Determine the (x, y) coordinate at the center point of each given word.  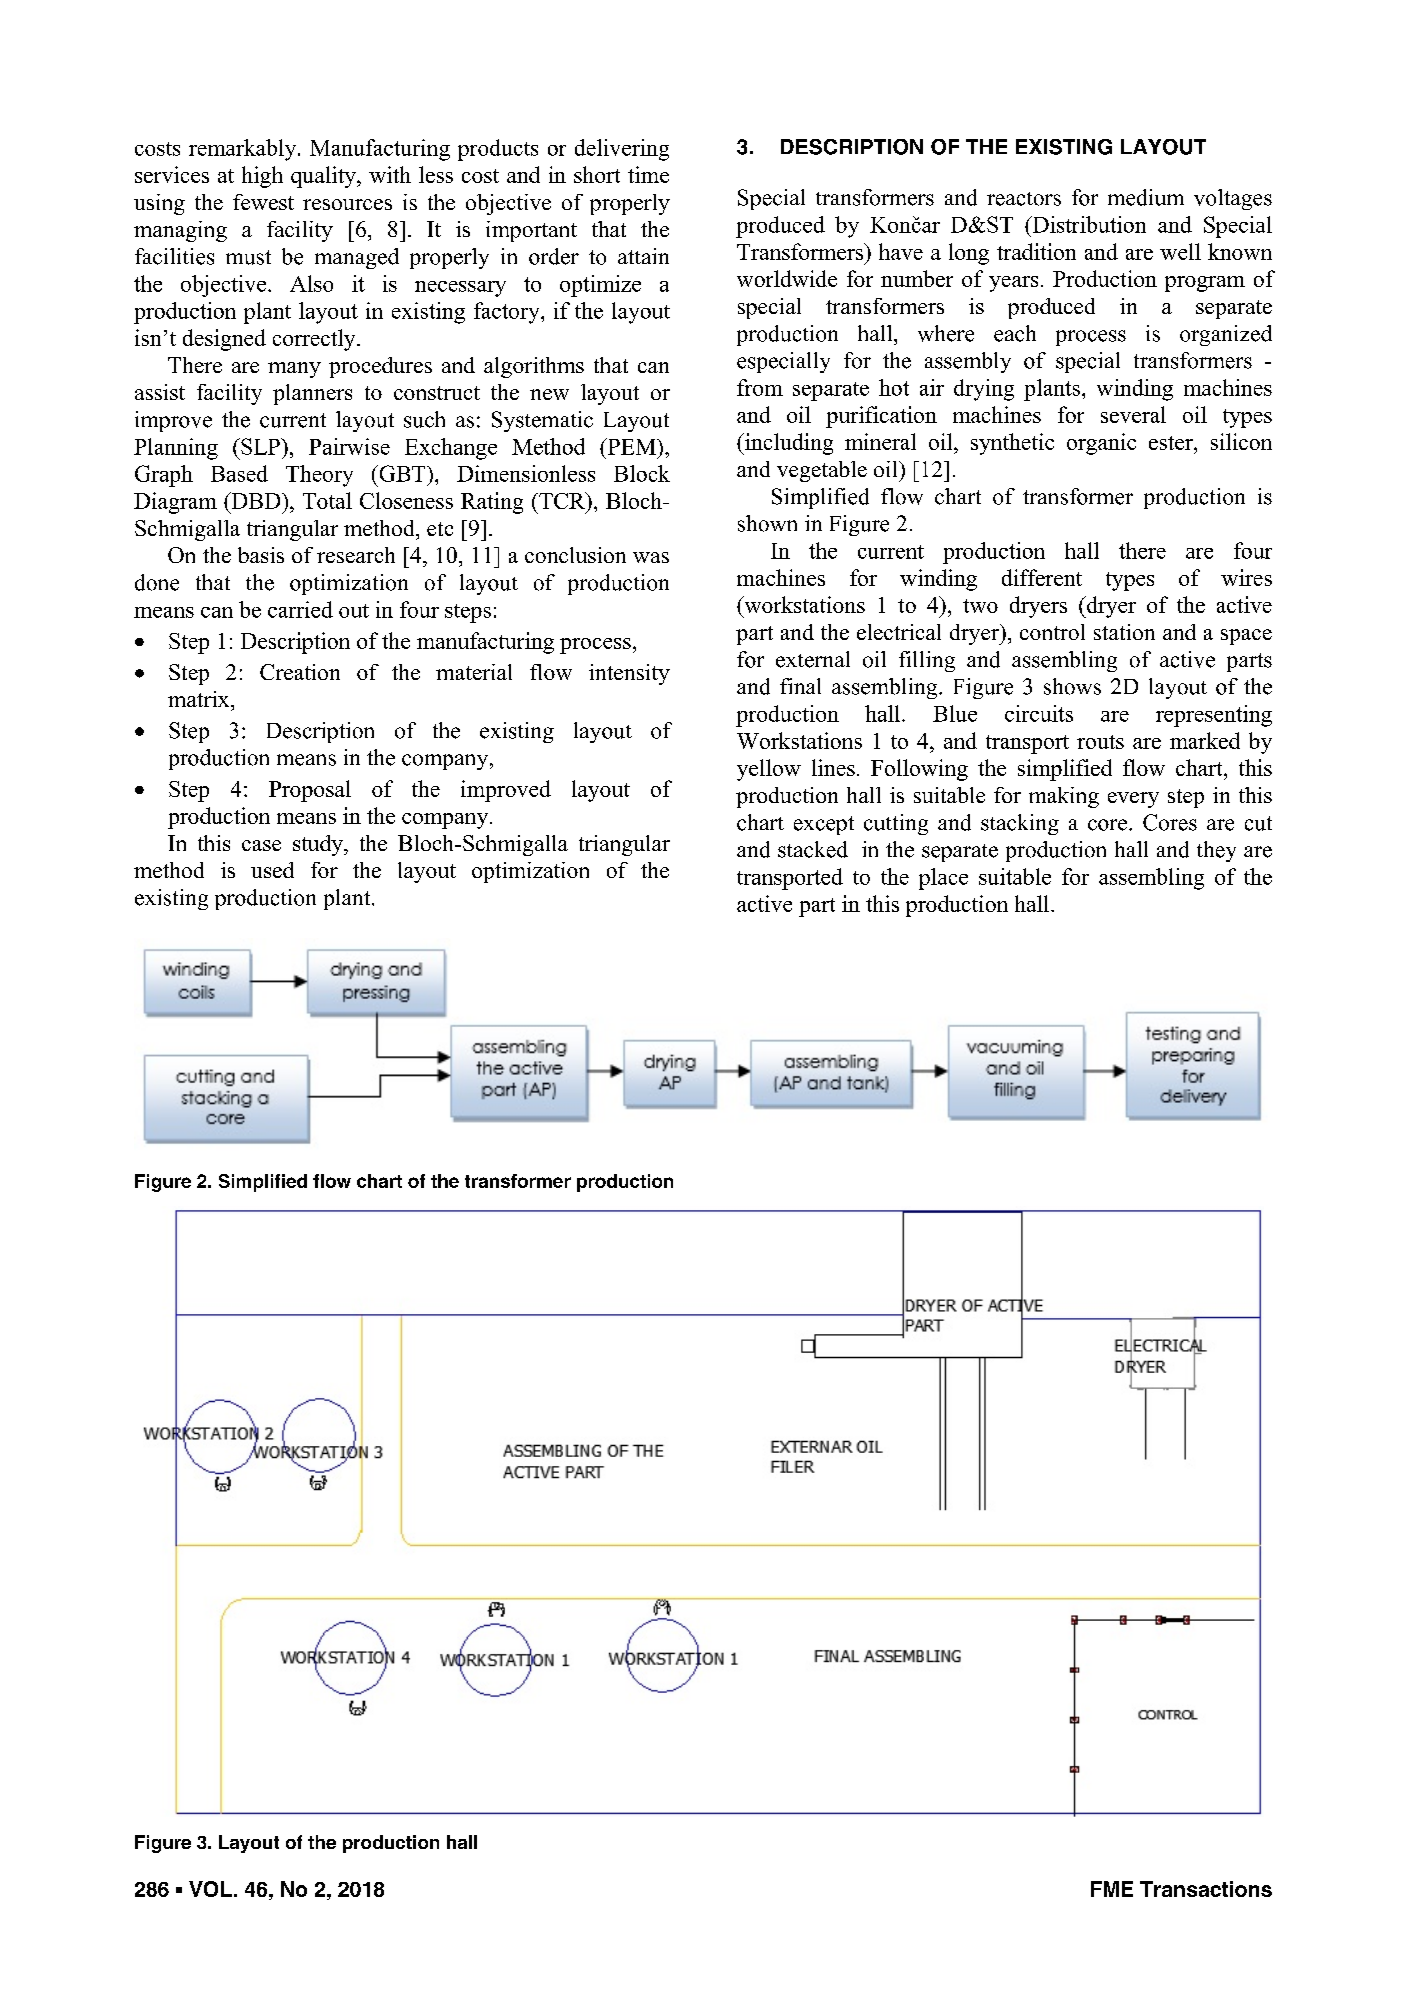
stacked (813, 849)
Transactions (1206, 1889)
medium (1146, 197)
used (272, 870)
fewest (263, 202)
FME (1112, 1889)
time (648, 174)
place (943, 879)
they (1216, 851)
